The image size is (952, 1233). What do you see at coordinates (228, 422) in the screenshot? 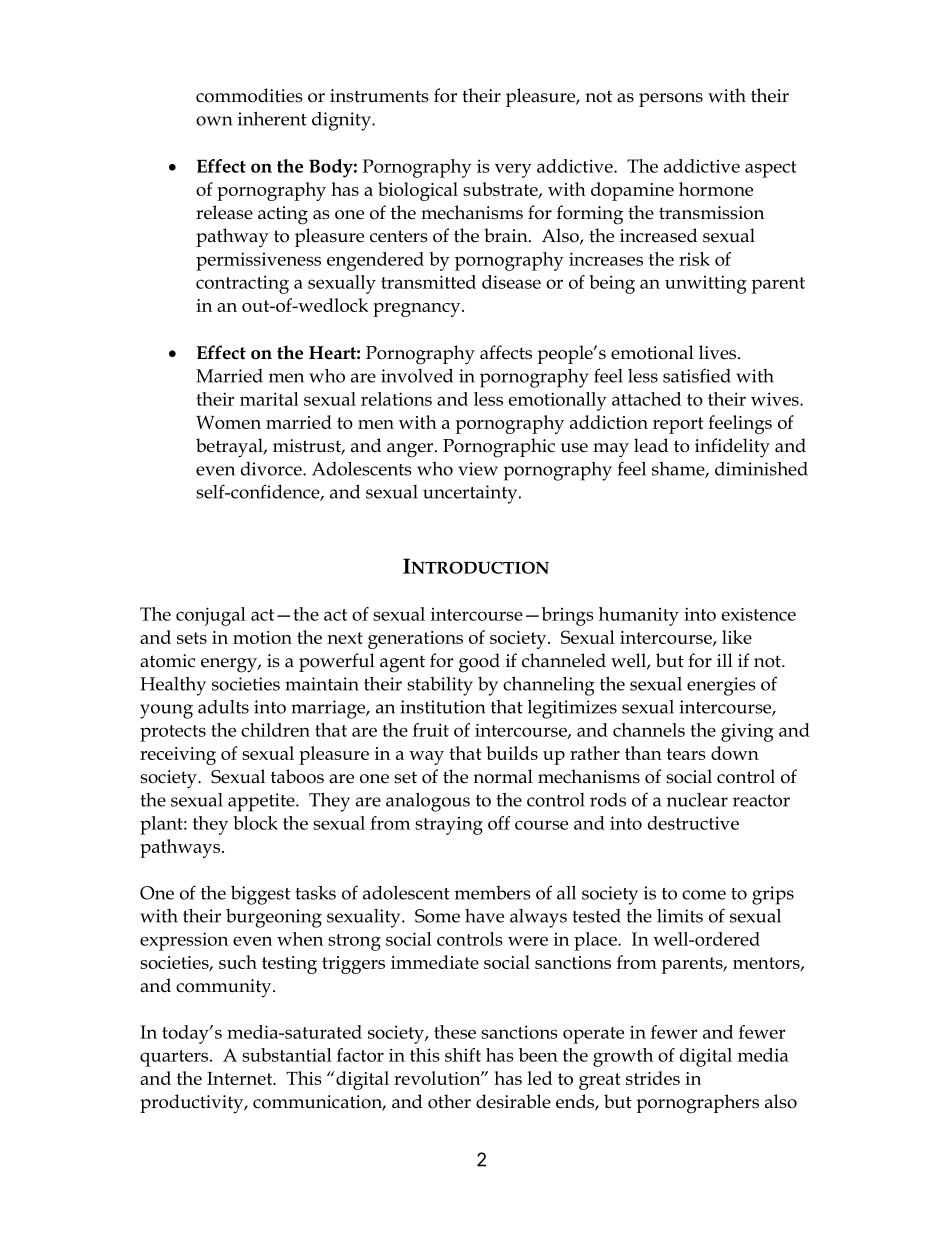
I see `Women` at bounding box center [228, 422].
